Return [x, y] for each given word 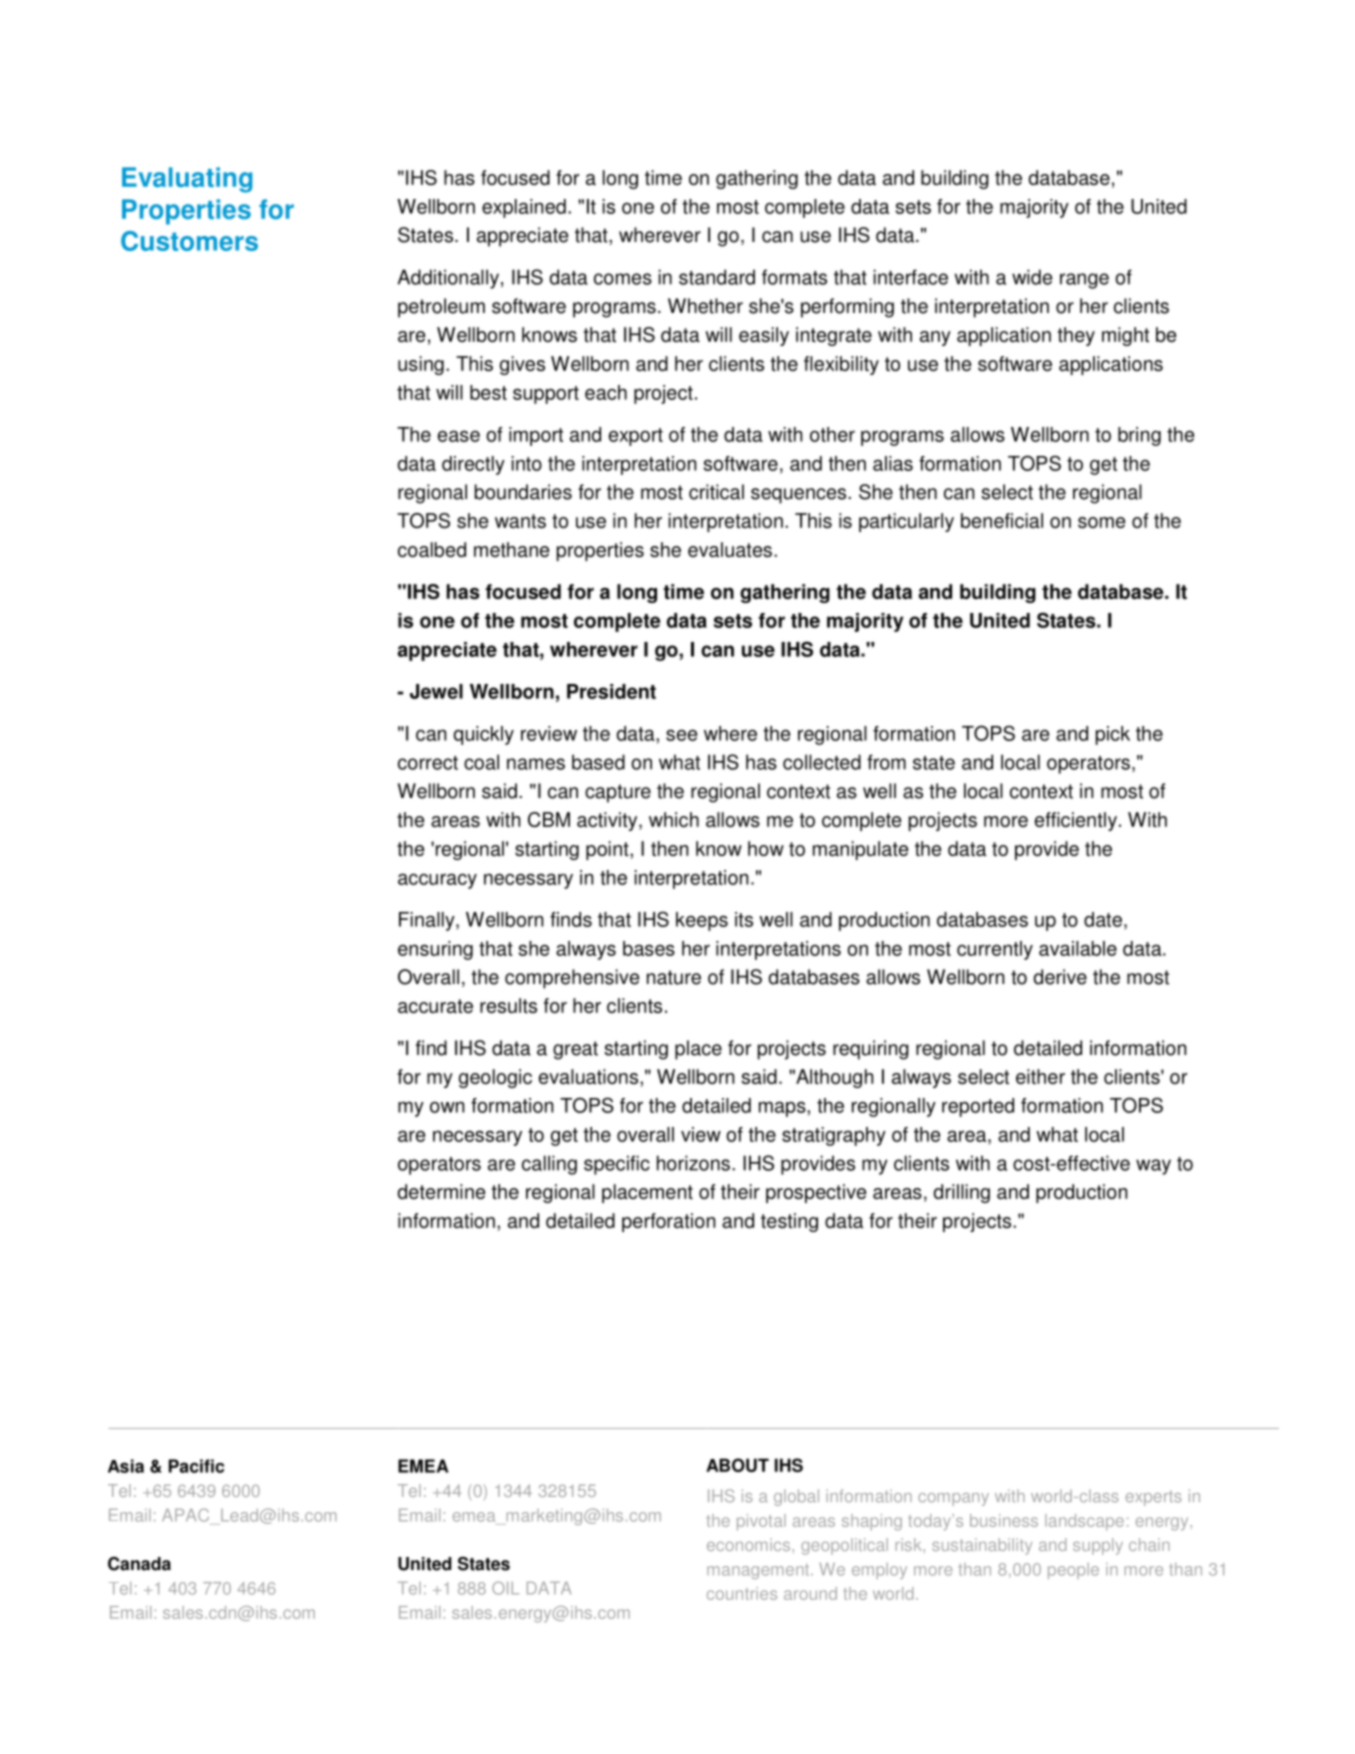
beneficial [1002, 520]
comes [623, 279]
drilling [961, 1193]
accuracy [437, 881]
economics [750, 1544]
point [608, 850]
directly [473, 465]
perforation [668, 1222]
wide [1032, 277]
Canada [139, 1564]
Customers [189, 241]
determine [441, 1191]
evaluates [730, 549]
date [1103, 919]
